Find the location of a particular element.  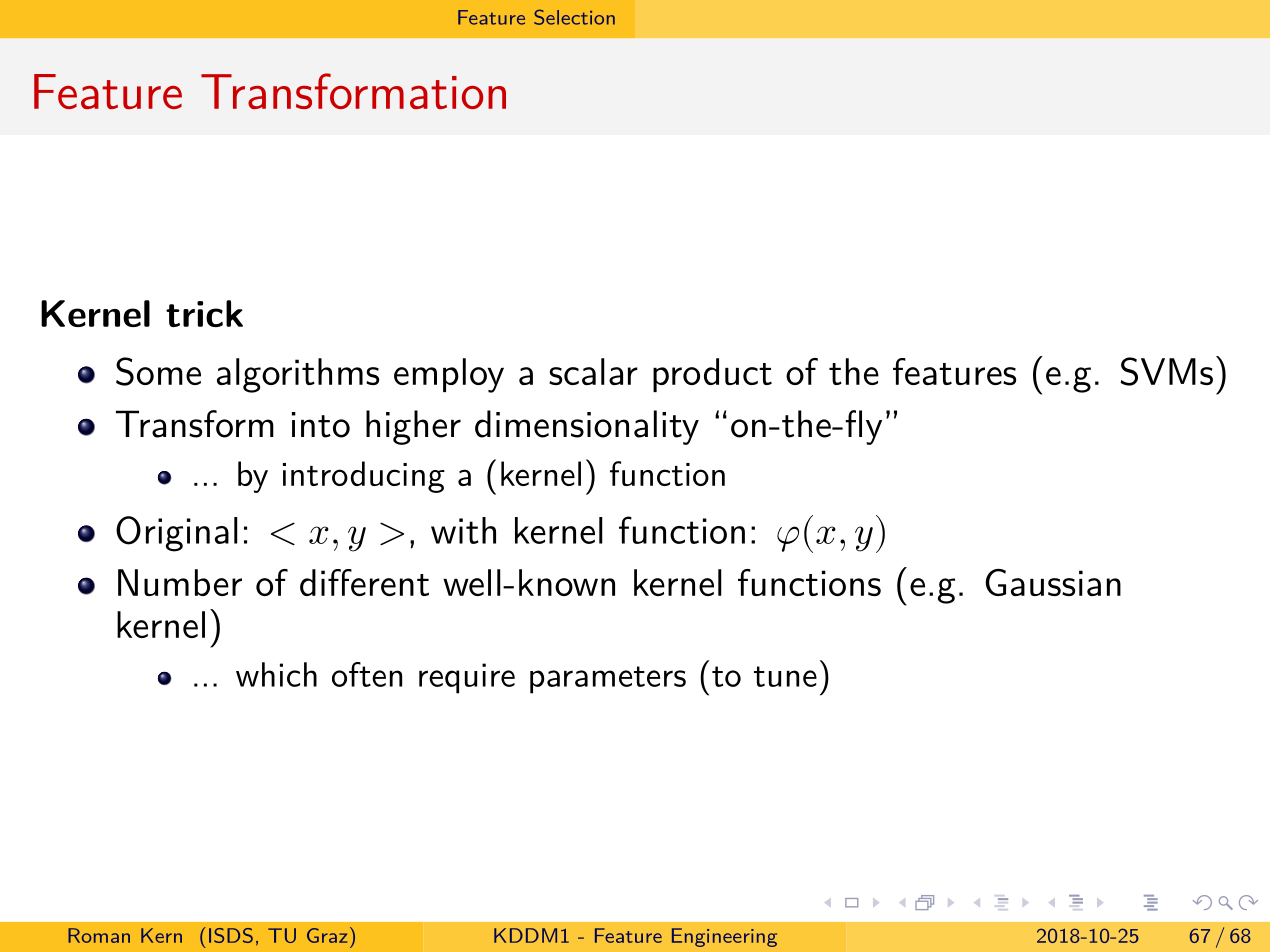

trick is located at coordinates (204, 313).
